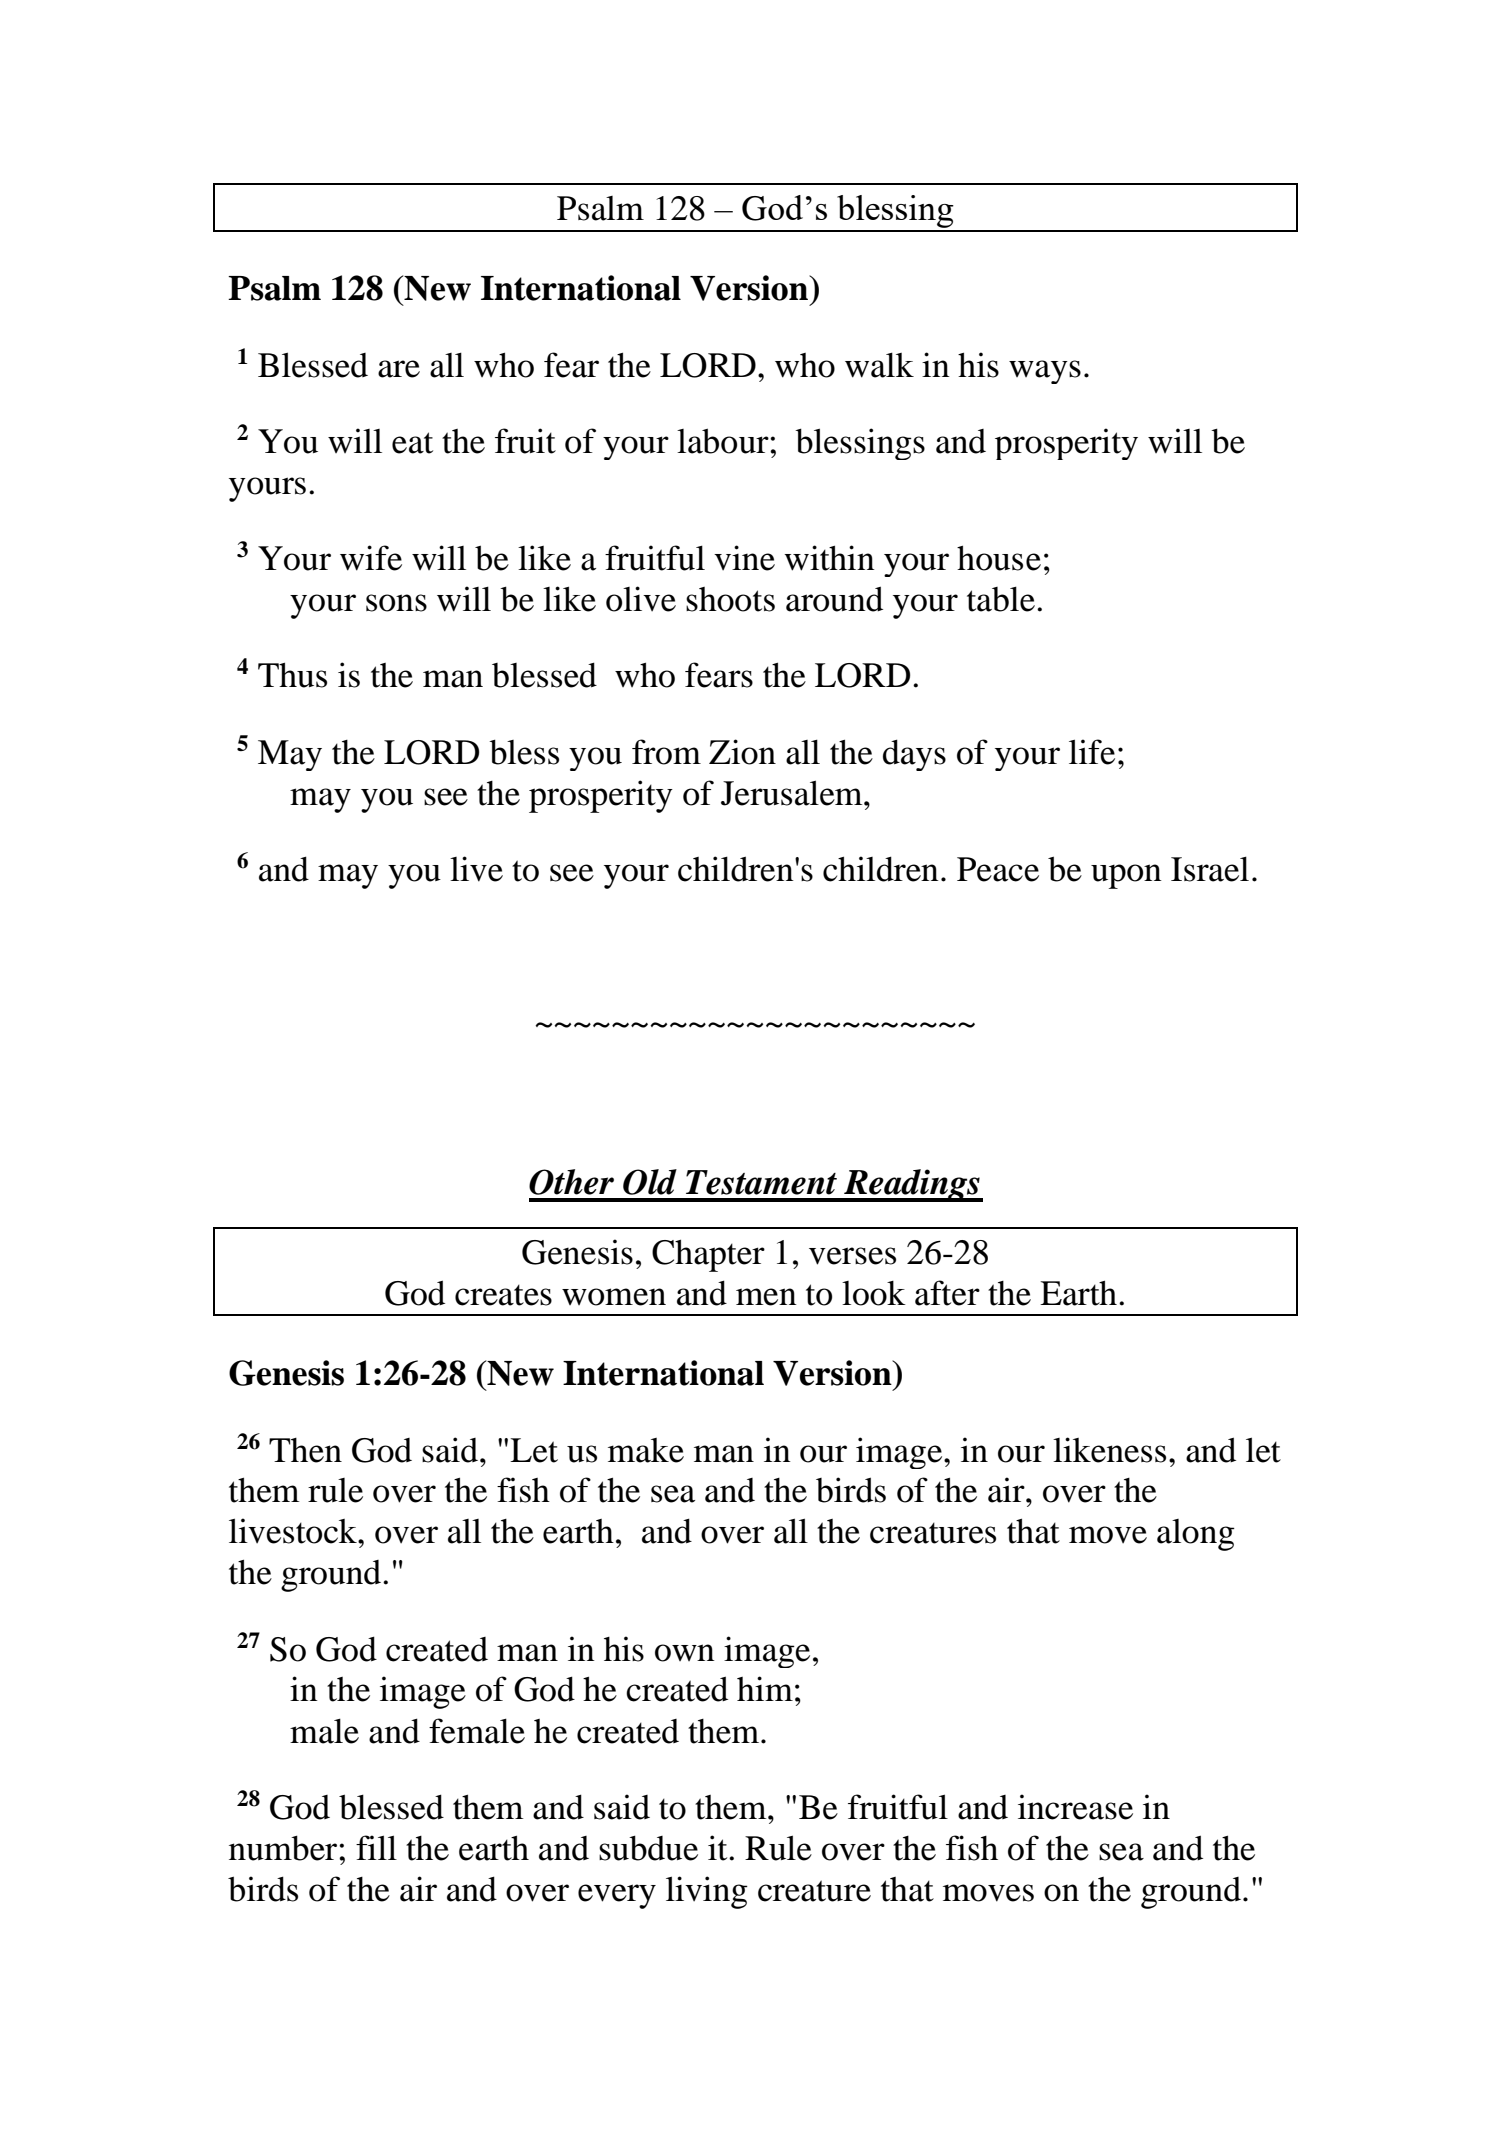 The height and width of the page is (2137, 1511). I want to click on living, so click(707, 1892).
